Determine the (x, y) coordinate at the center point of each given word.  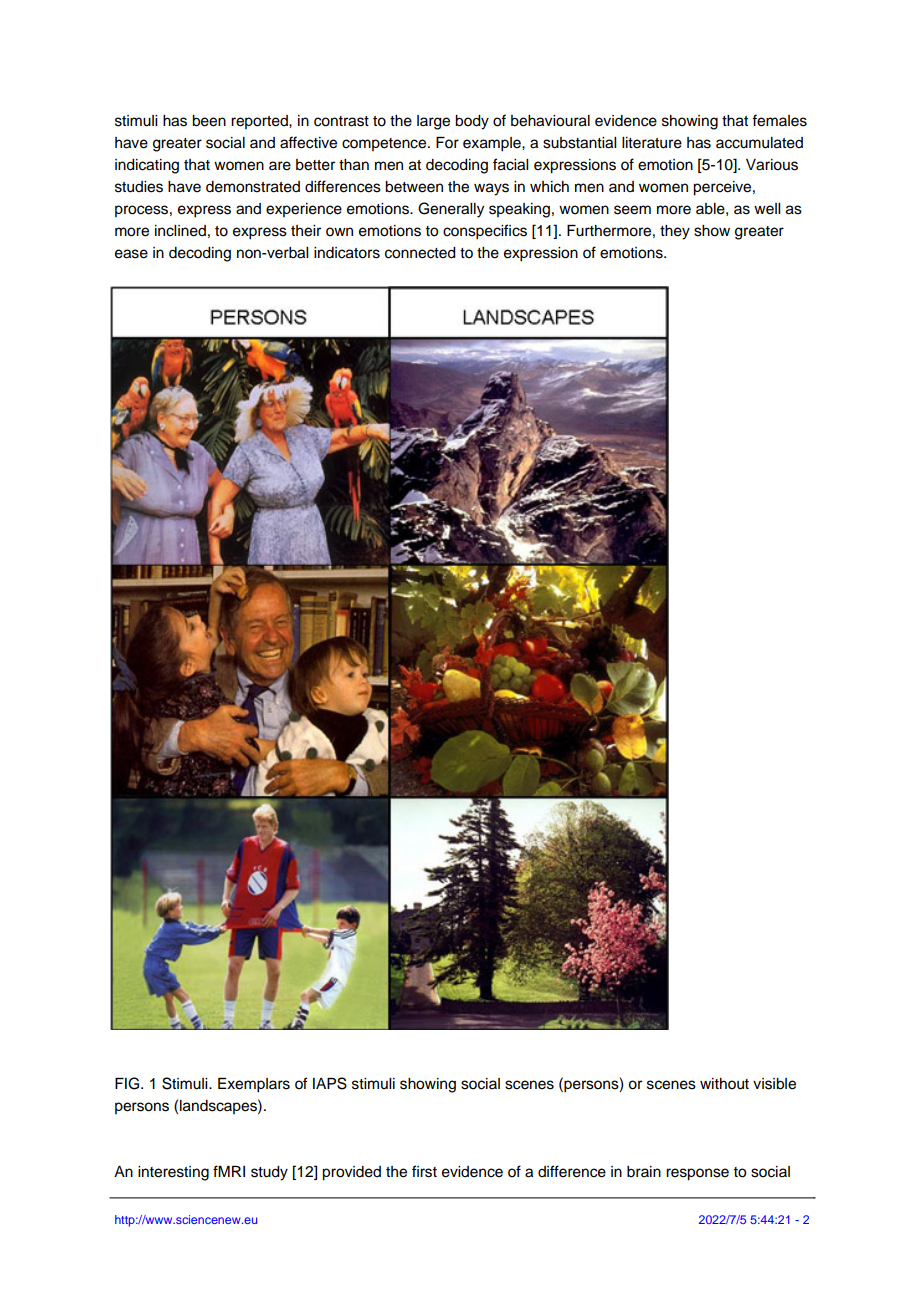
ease (131, 254)
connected (420, 253)
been (209, 121)
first (424, 1171)
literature (652, 143)
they (675, 232)
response (697, 1174)
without (724, 1084)
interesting (173, 1173)
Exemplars (254, 1085)
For (447, 143)
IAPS (330, 1083)
